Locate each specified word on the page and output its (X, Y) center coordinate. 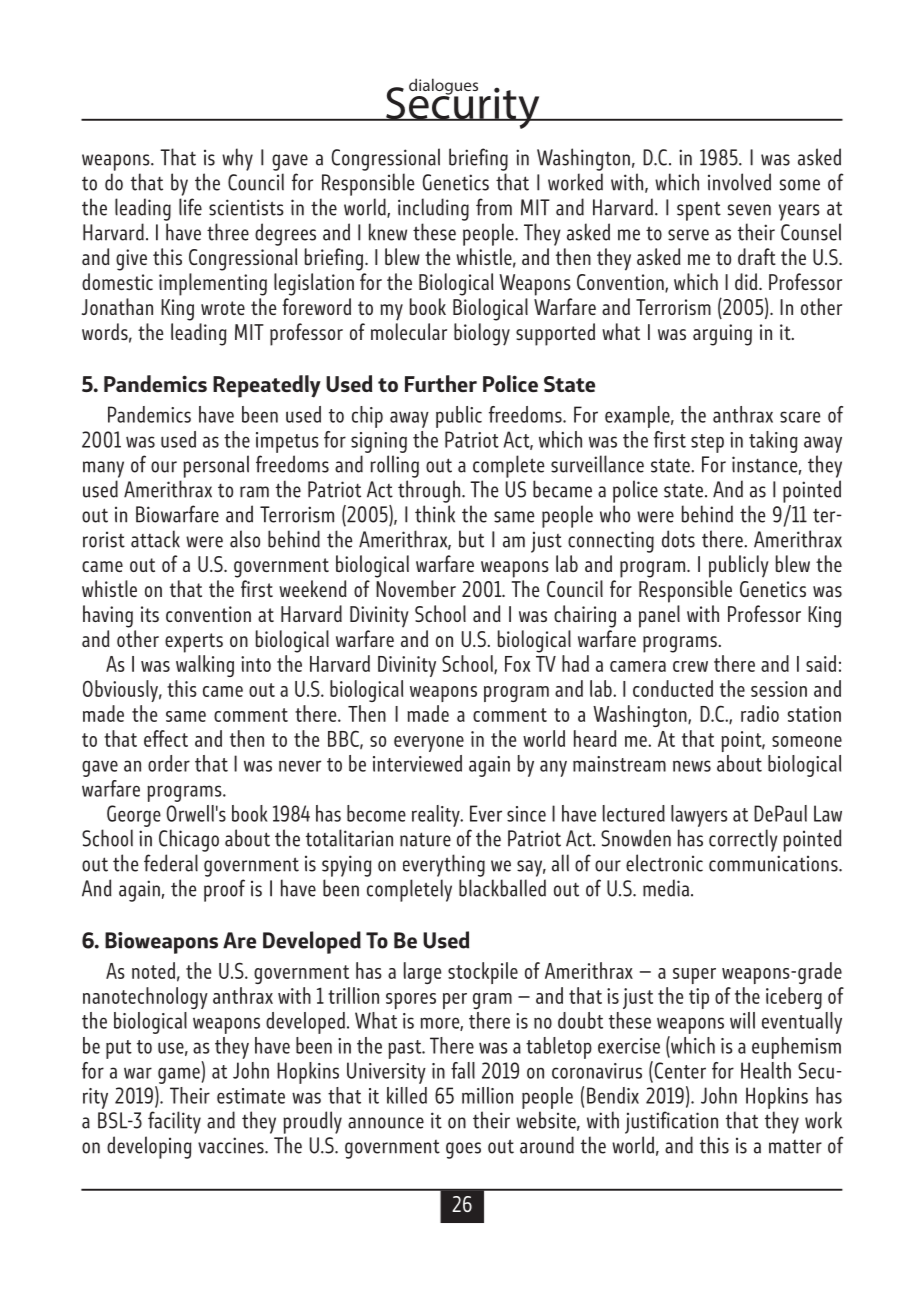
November (416, 588)
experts (194, 643)
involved (739, 182)
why (237, 159)
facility (174, 1122)
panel (659, 616)
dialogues (445, 87)
